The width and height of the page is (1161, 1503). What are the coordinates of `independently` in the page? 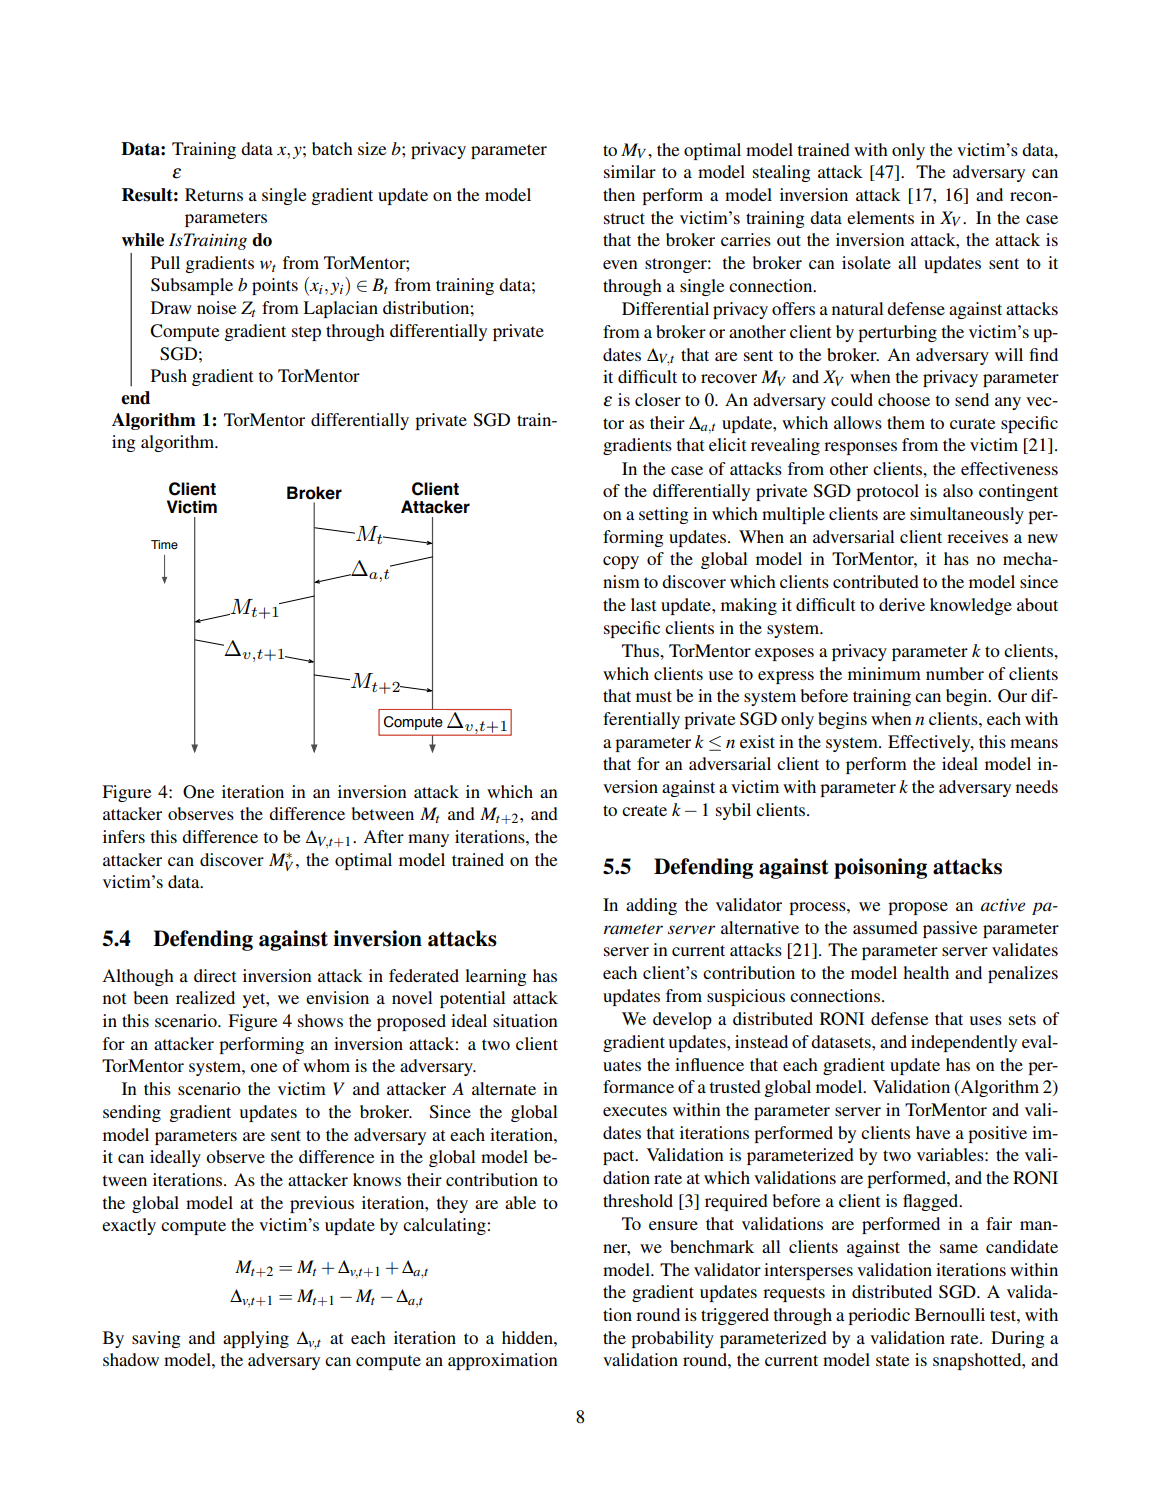 It's located at (964, 1043).
